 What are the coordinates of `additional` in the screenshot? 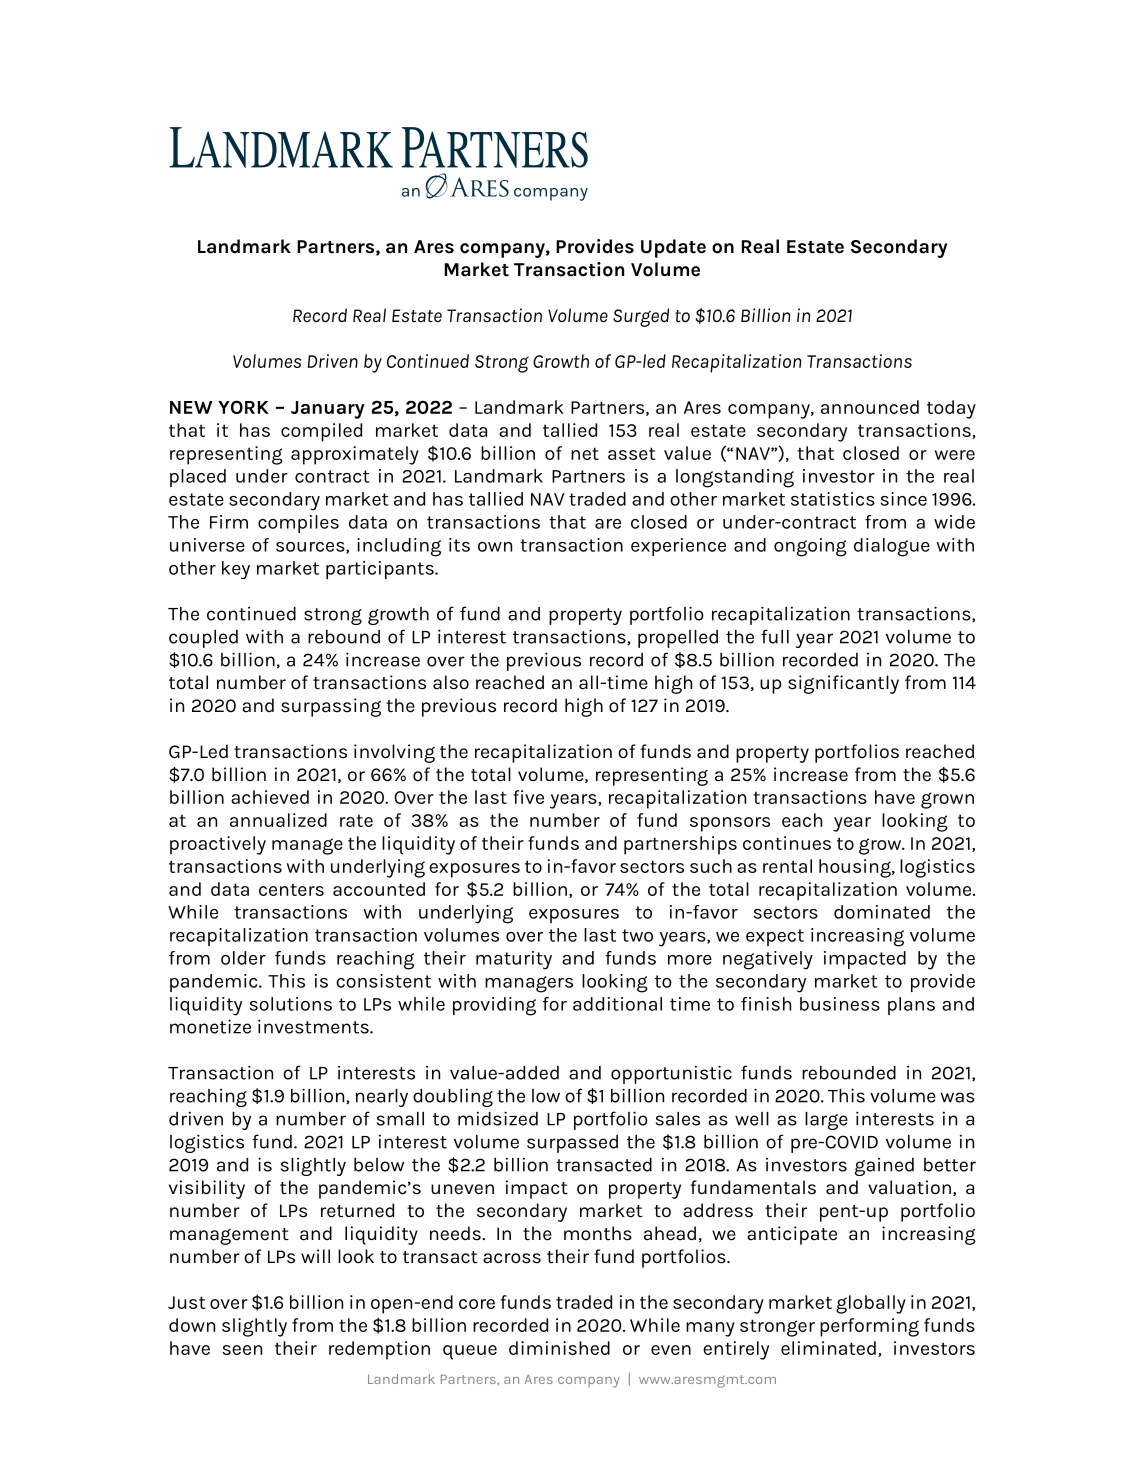 It's located at (617, 1004).
